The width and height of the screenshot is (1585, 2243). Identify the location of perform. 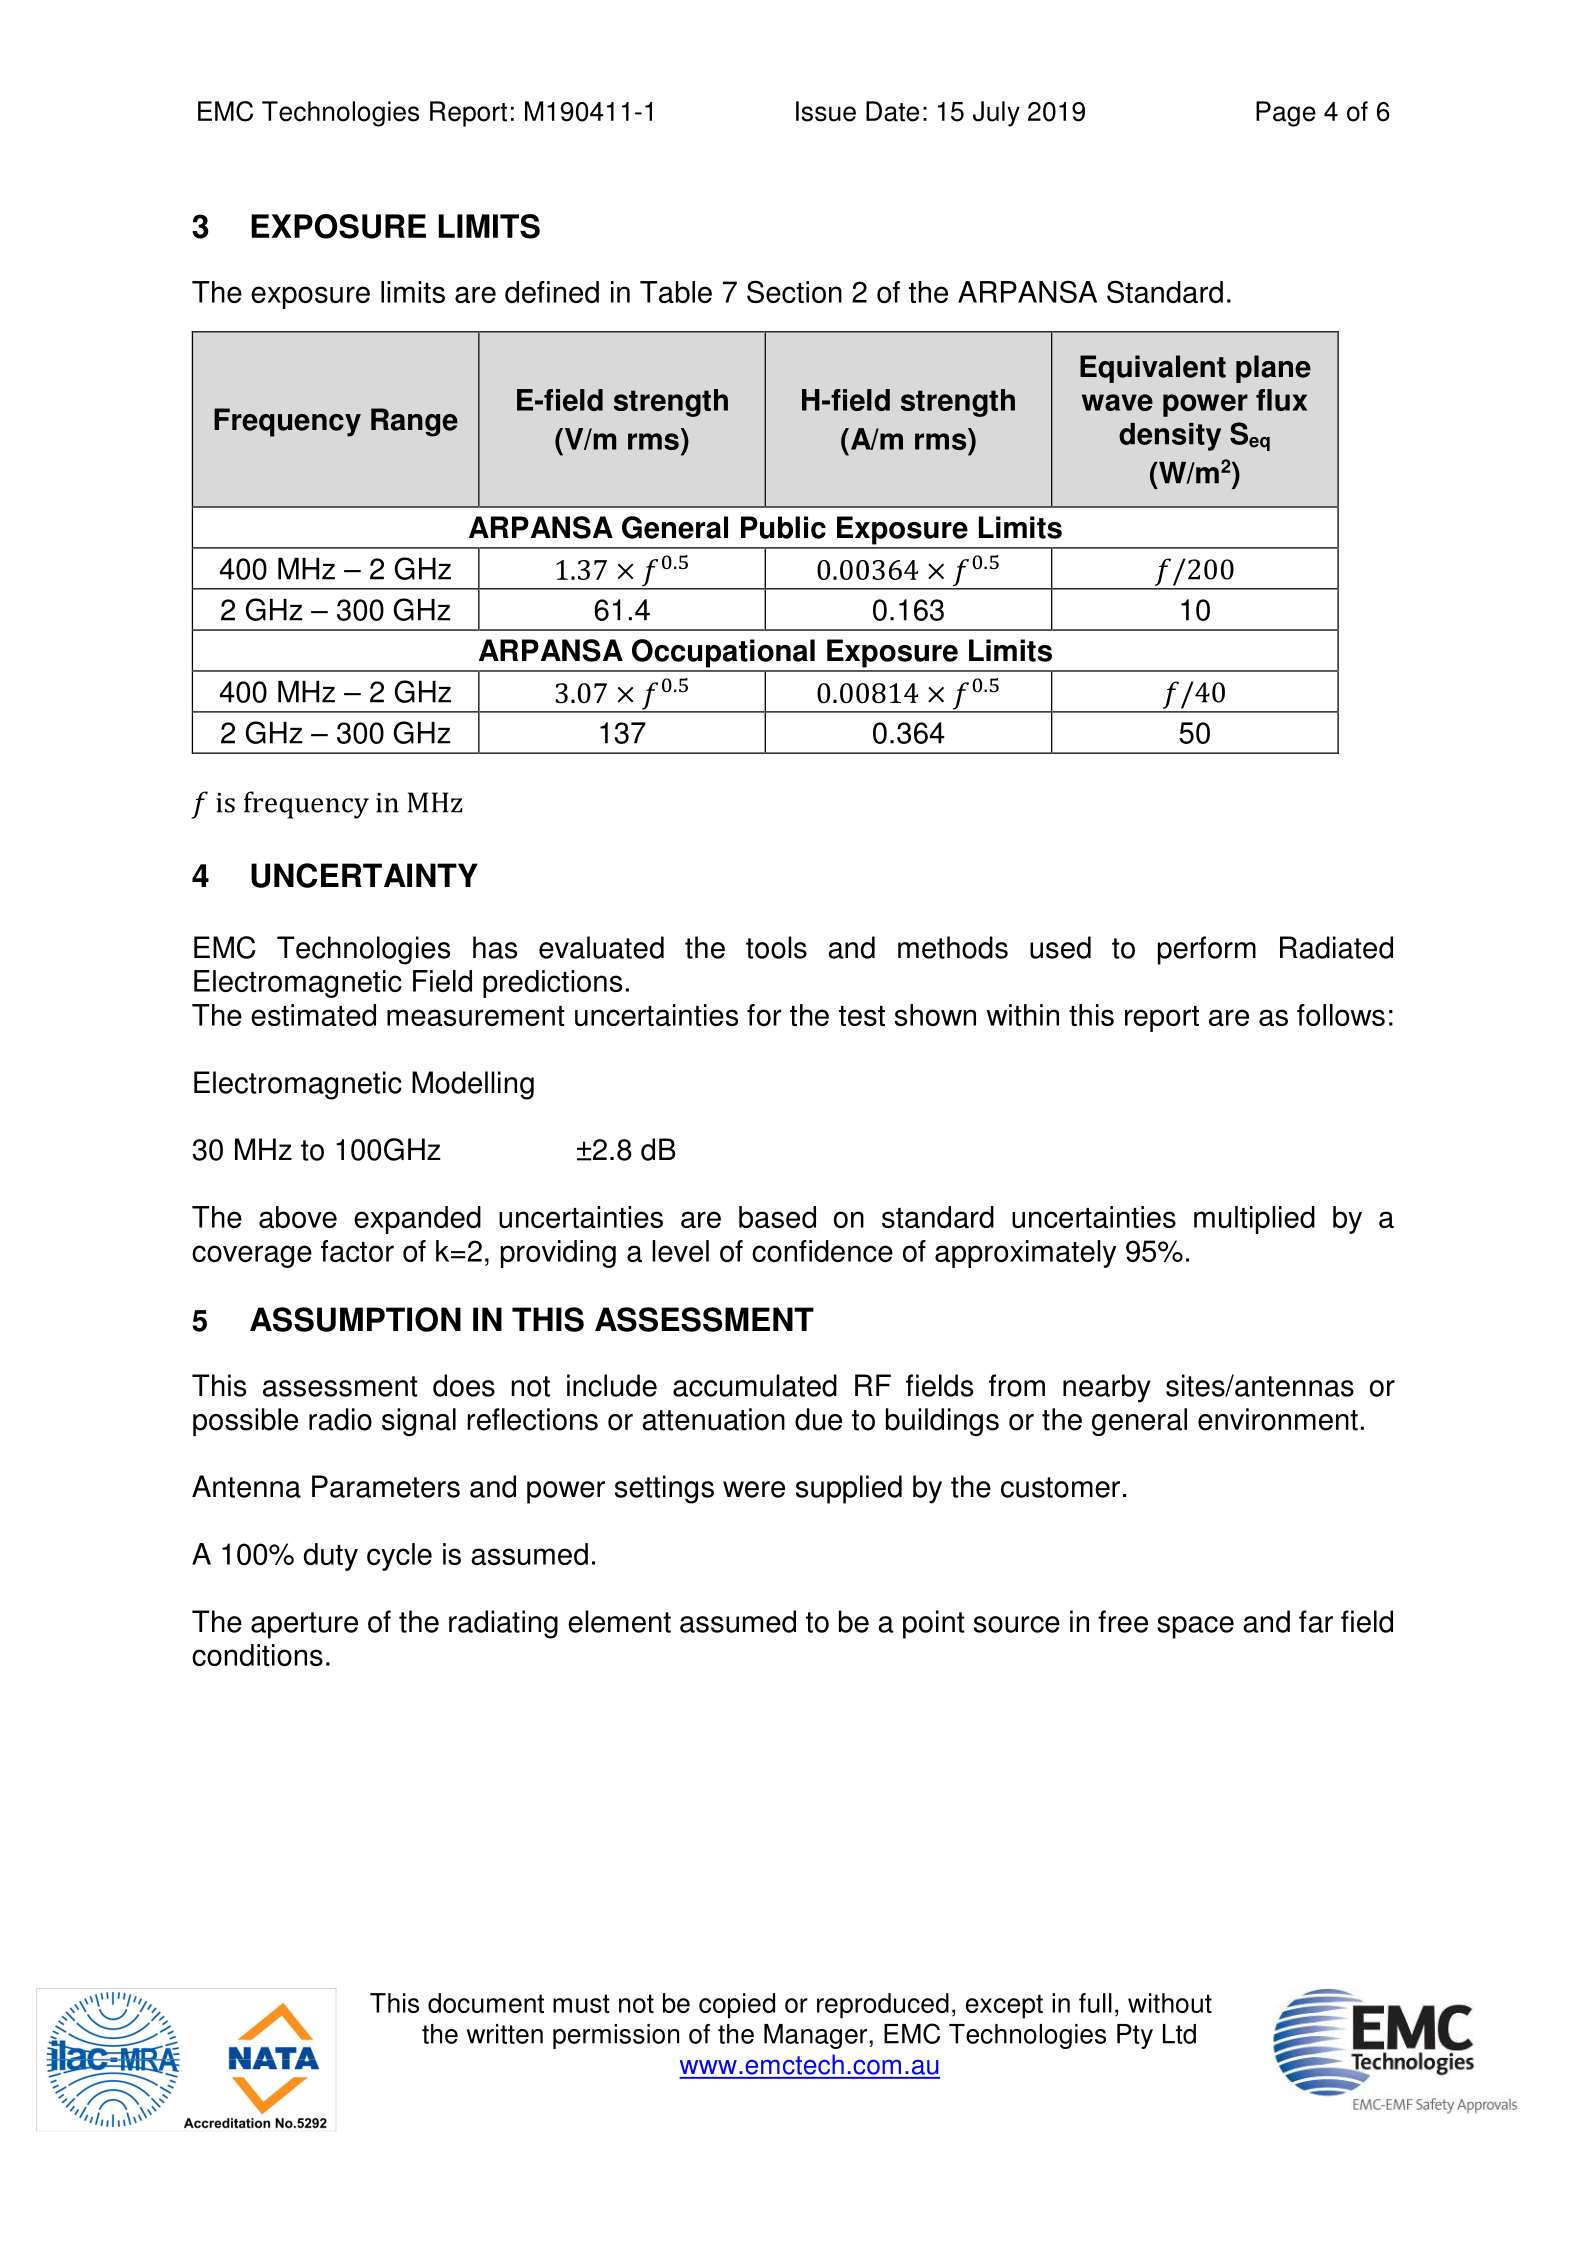
(1207, 950).
